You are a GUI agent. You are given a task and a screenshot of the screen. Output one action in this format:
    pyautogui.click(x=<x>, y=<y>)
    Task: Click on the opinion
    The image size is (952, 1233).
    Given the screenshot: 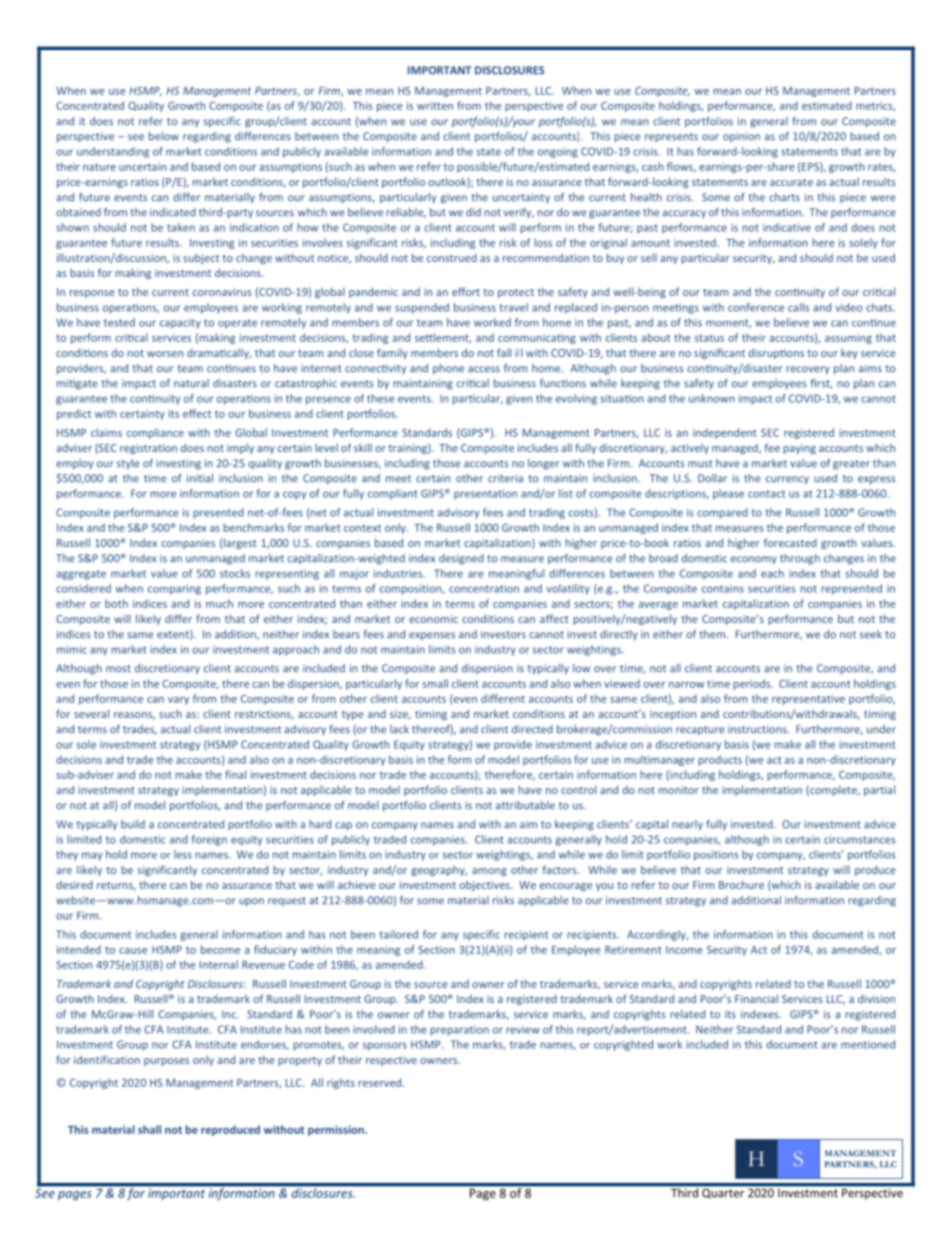 What is the action you would take?
    pyautogui.click(x=741, y=137)
